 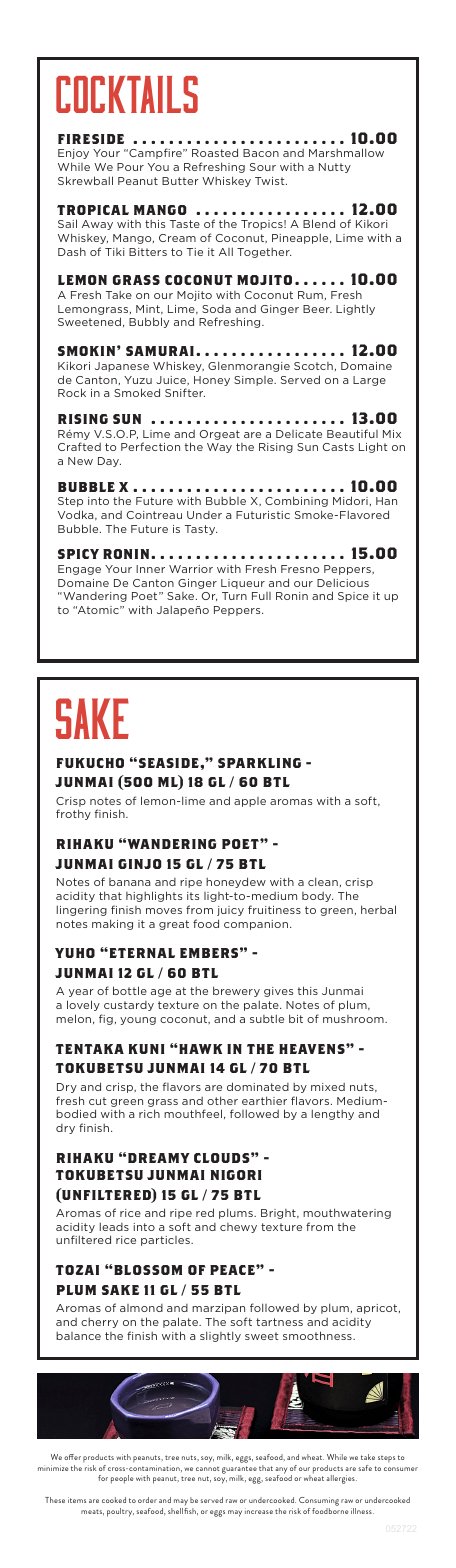 What do you see at coordinates (239, 1471) in the screenshot?
I see `guarantee` at bounding box center [239, 1471].
